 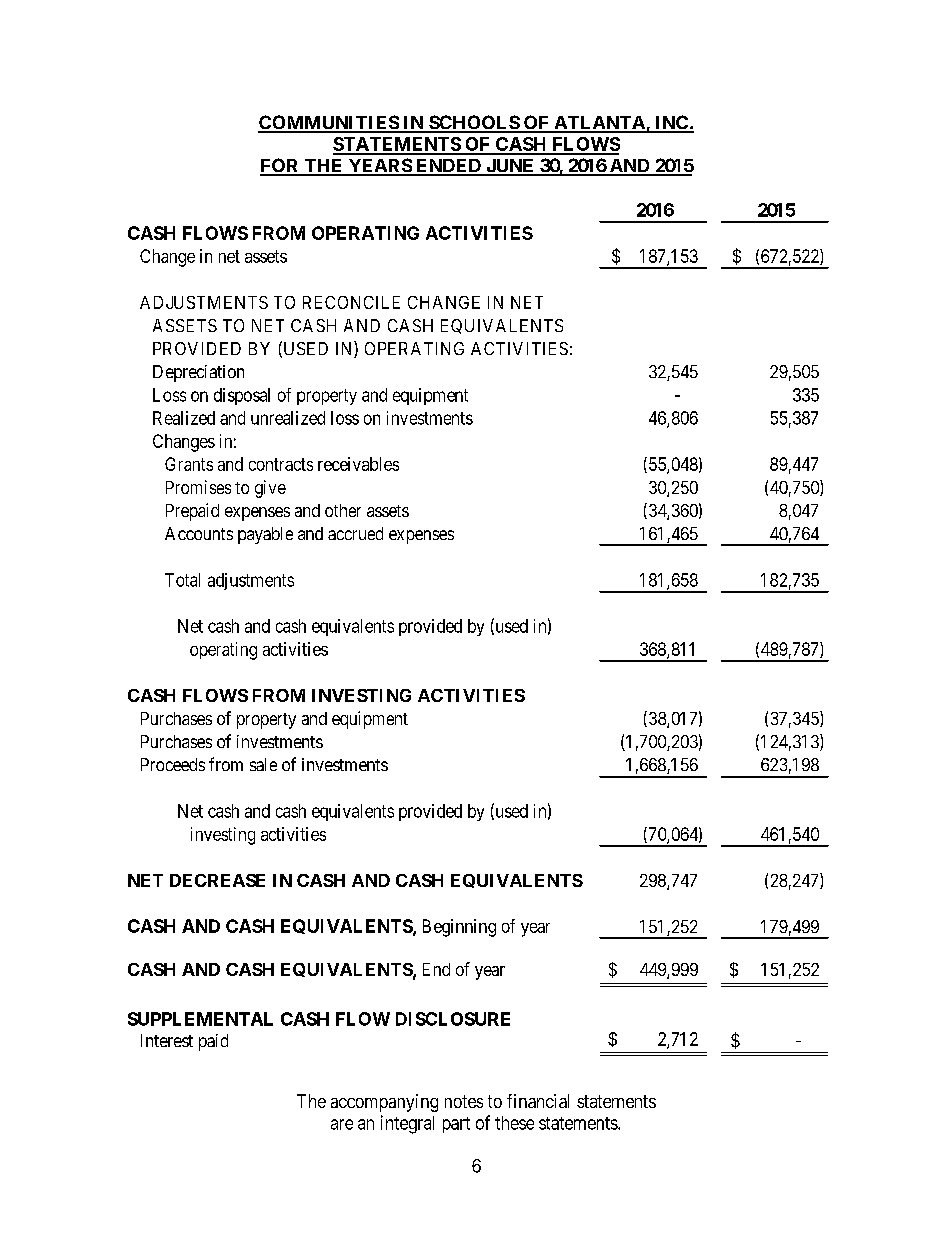 I want to click on ENDED, so click(x=448, y=167).
